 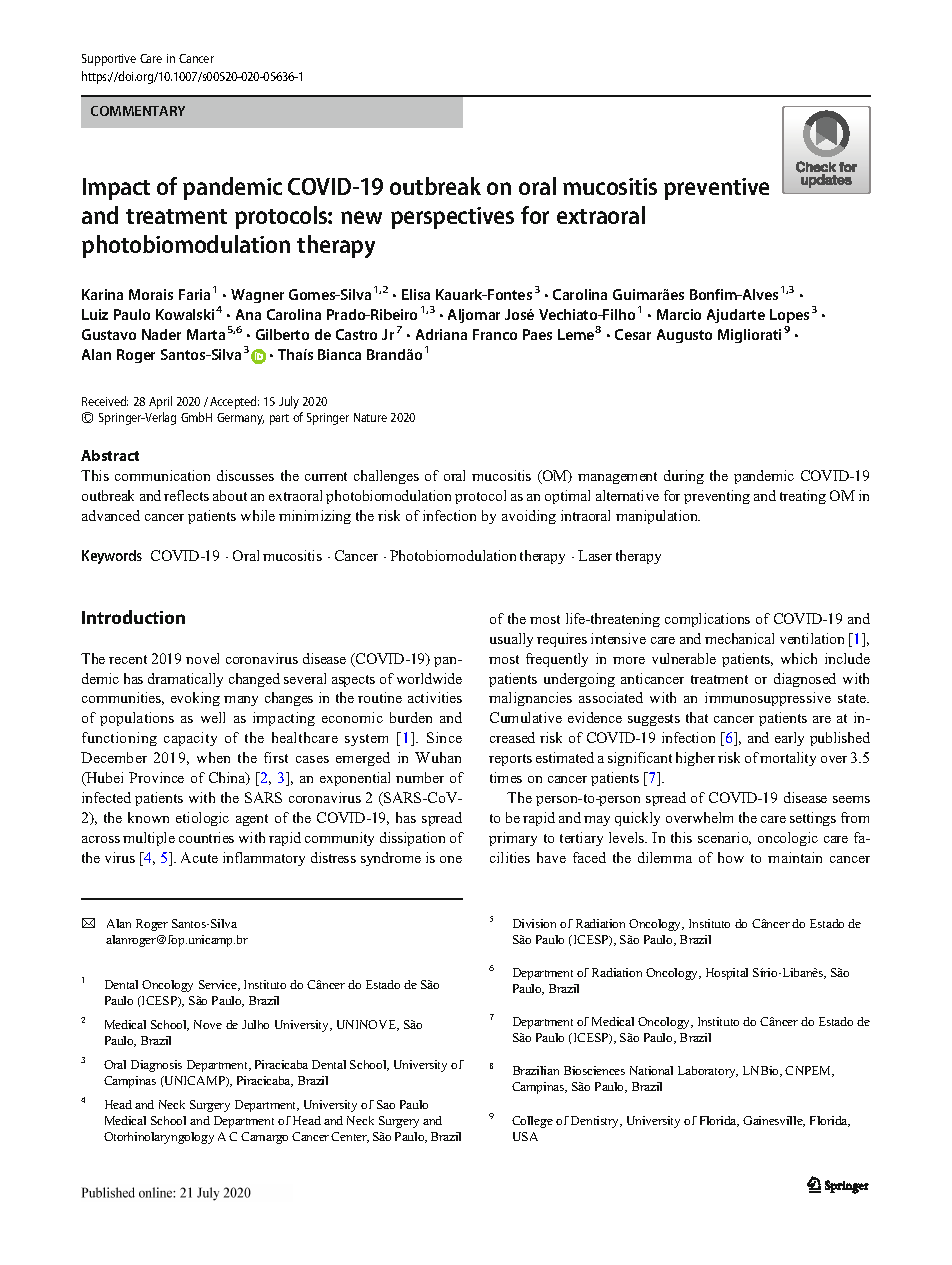 What do you see at coordinates (133, 617) in the image?
I see `Introduction` at bounding box center [133, 617].
